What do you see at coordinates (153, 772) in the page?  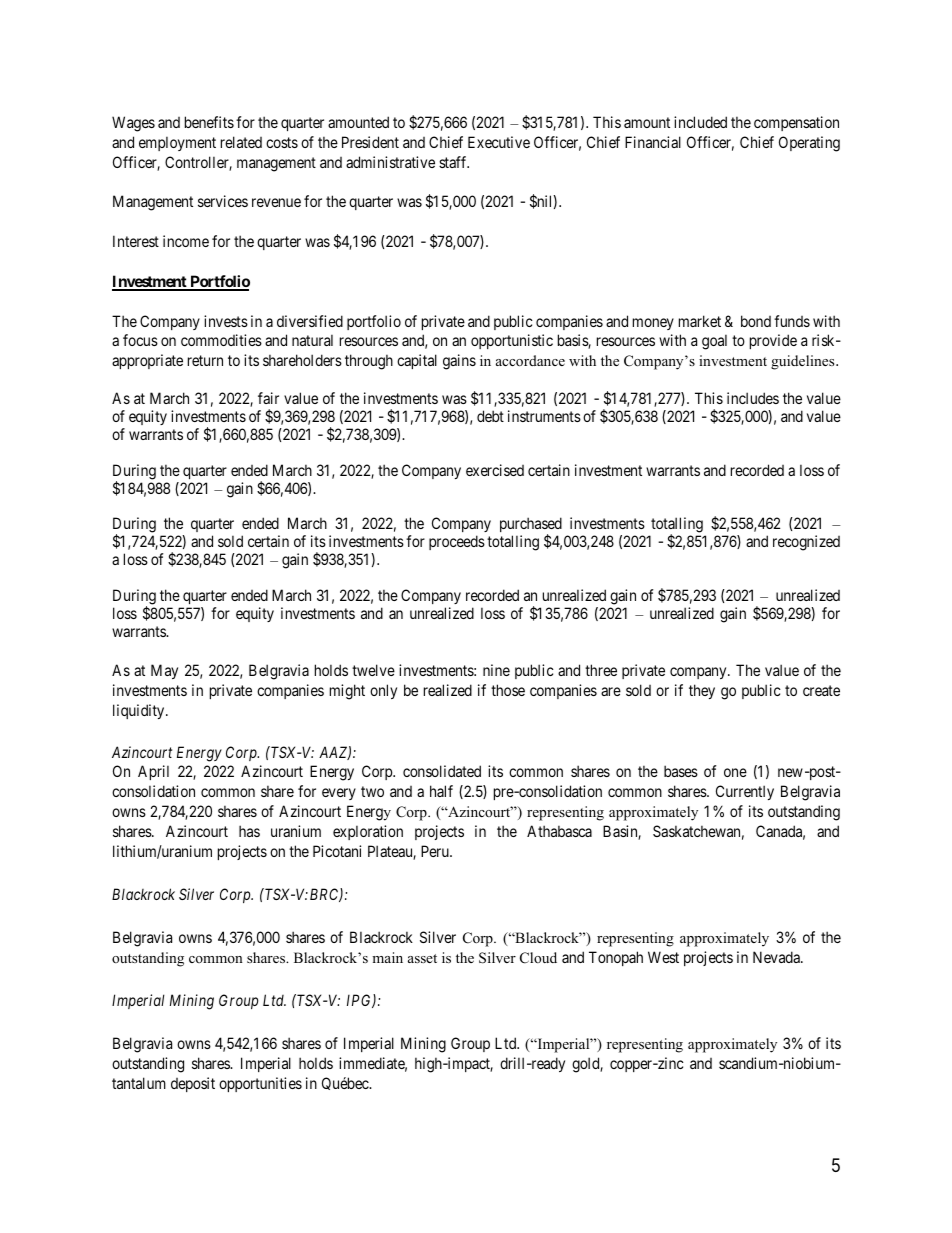 I see `April` at bounding box center [153, 772].
